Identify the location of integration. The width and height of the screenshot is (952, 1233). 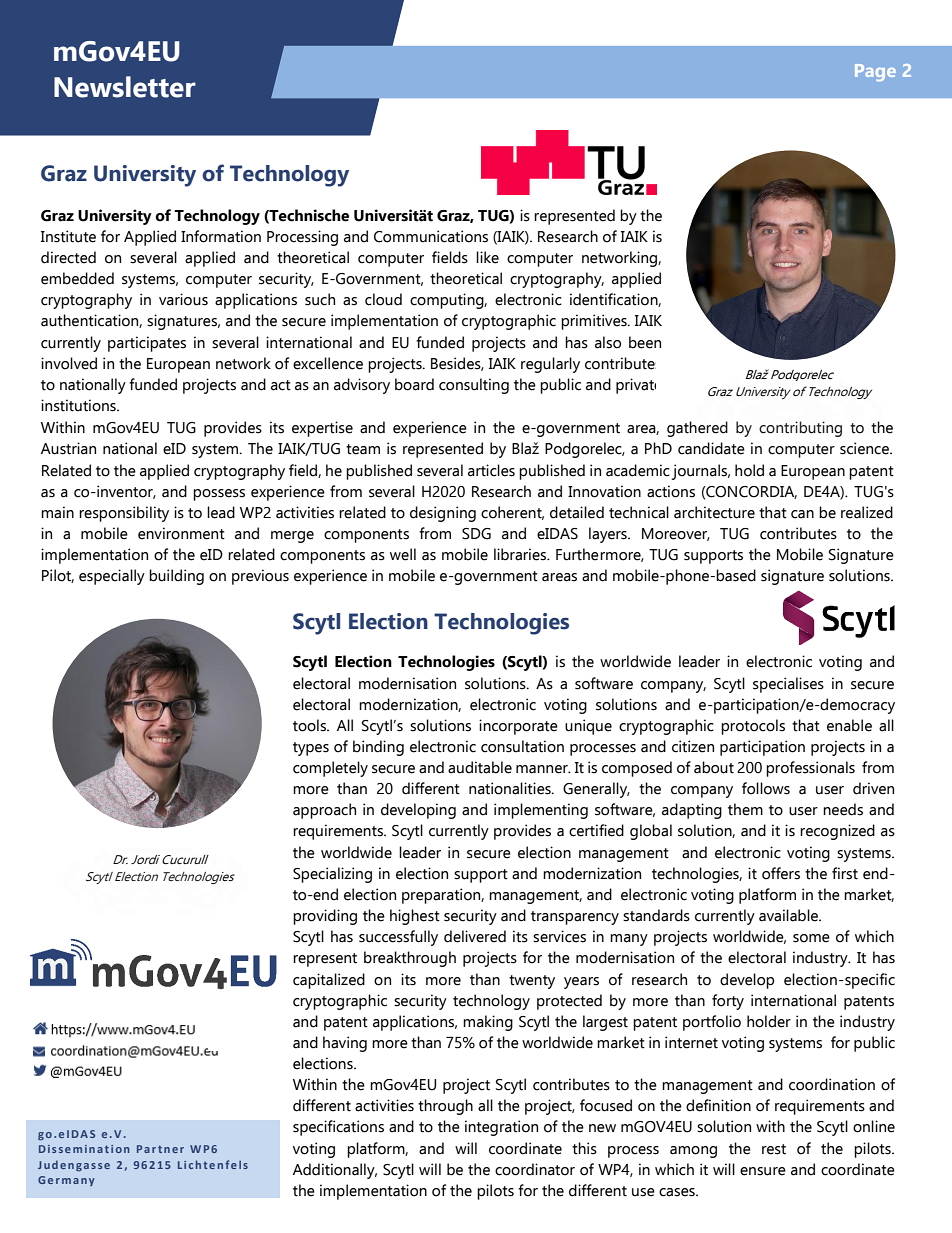
(501, 1128).
